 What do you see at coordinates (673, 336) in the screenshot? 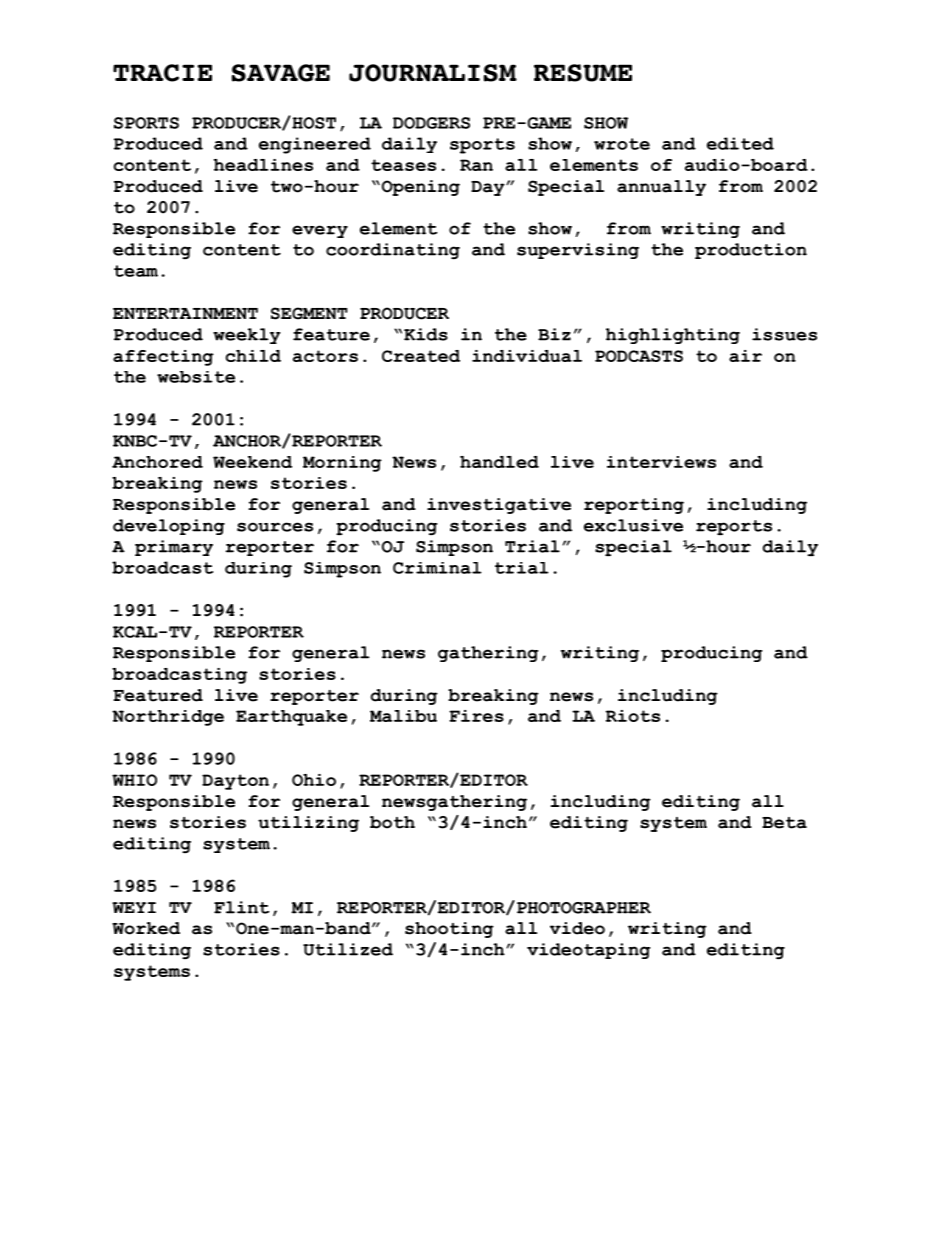
I see `highlighting` at bounding box center [673, 336].
